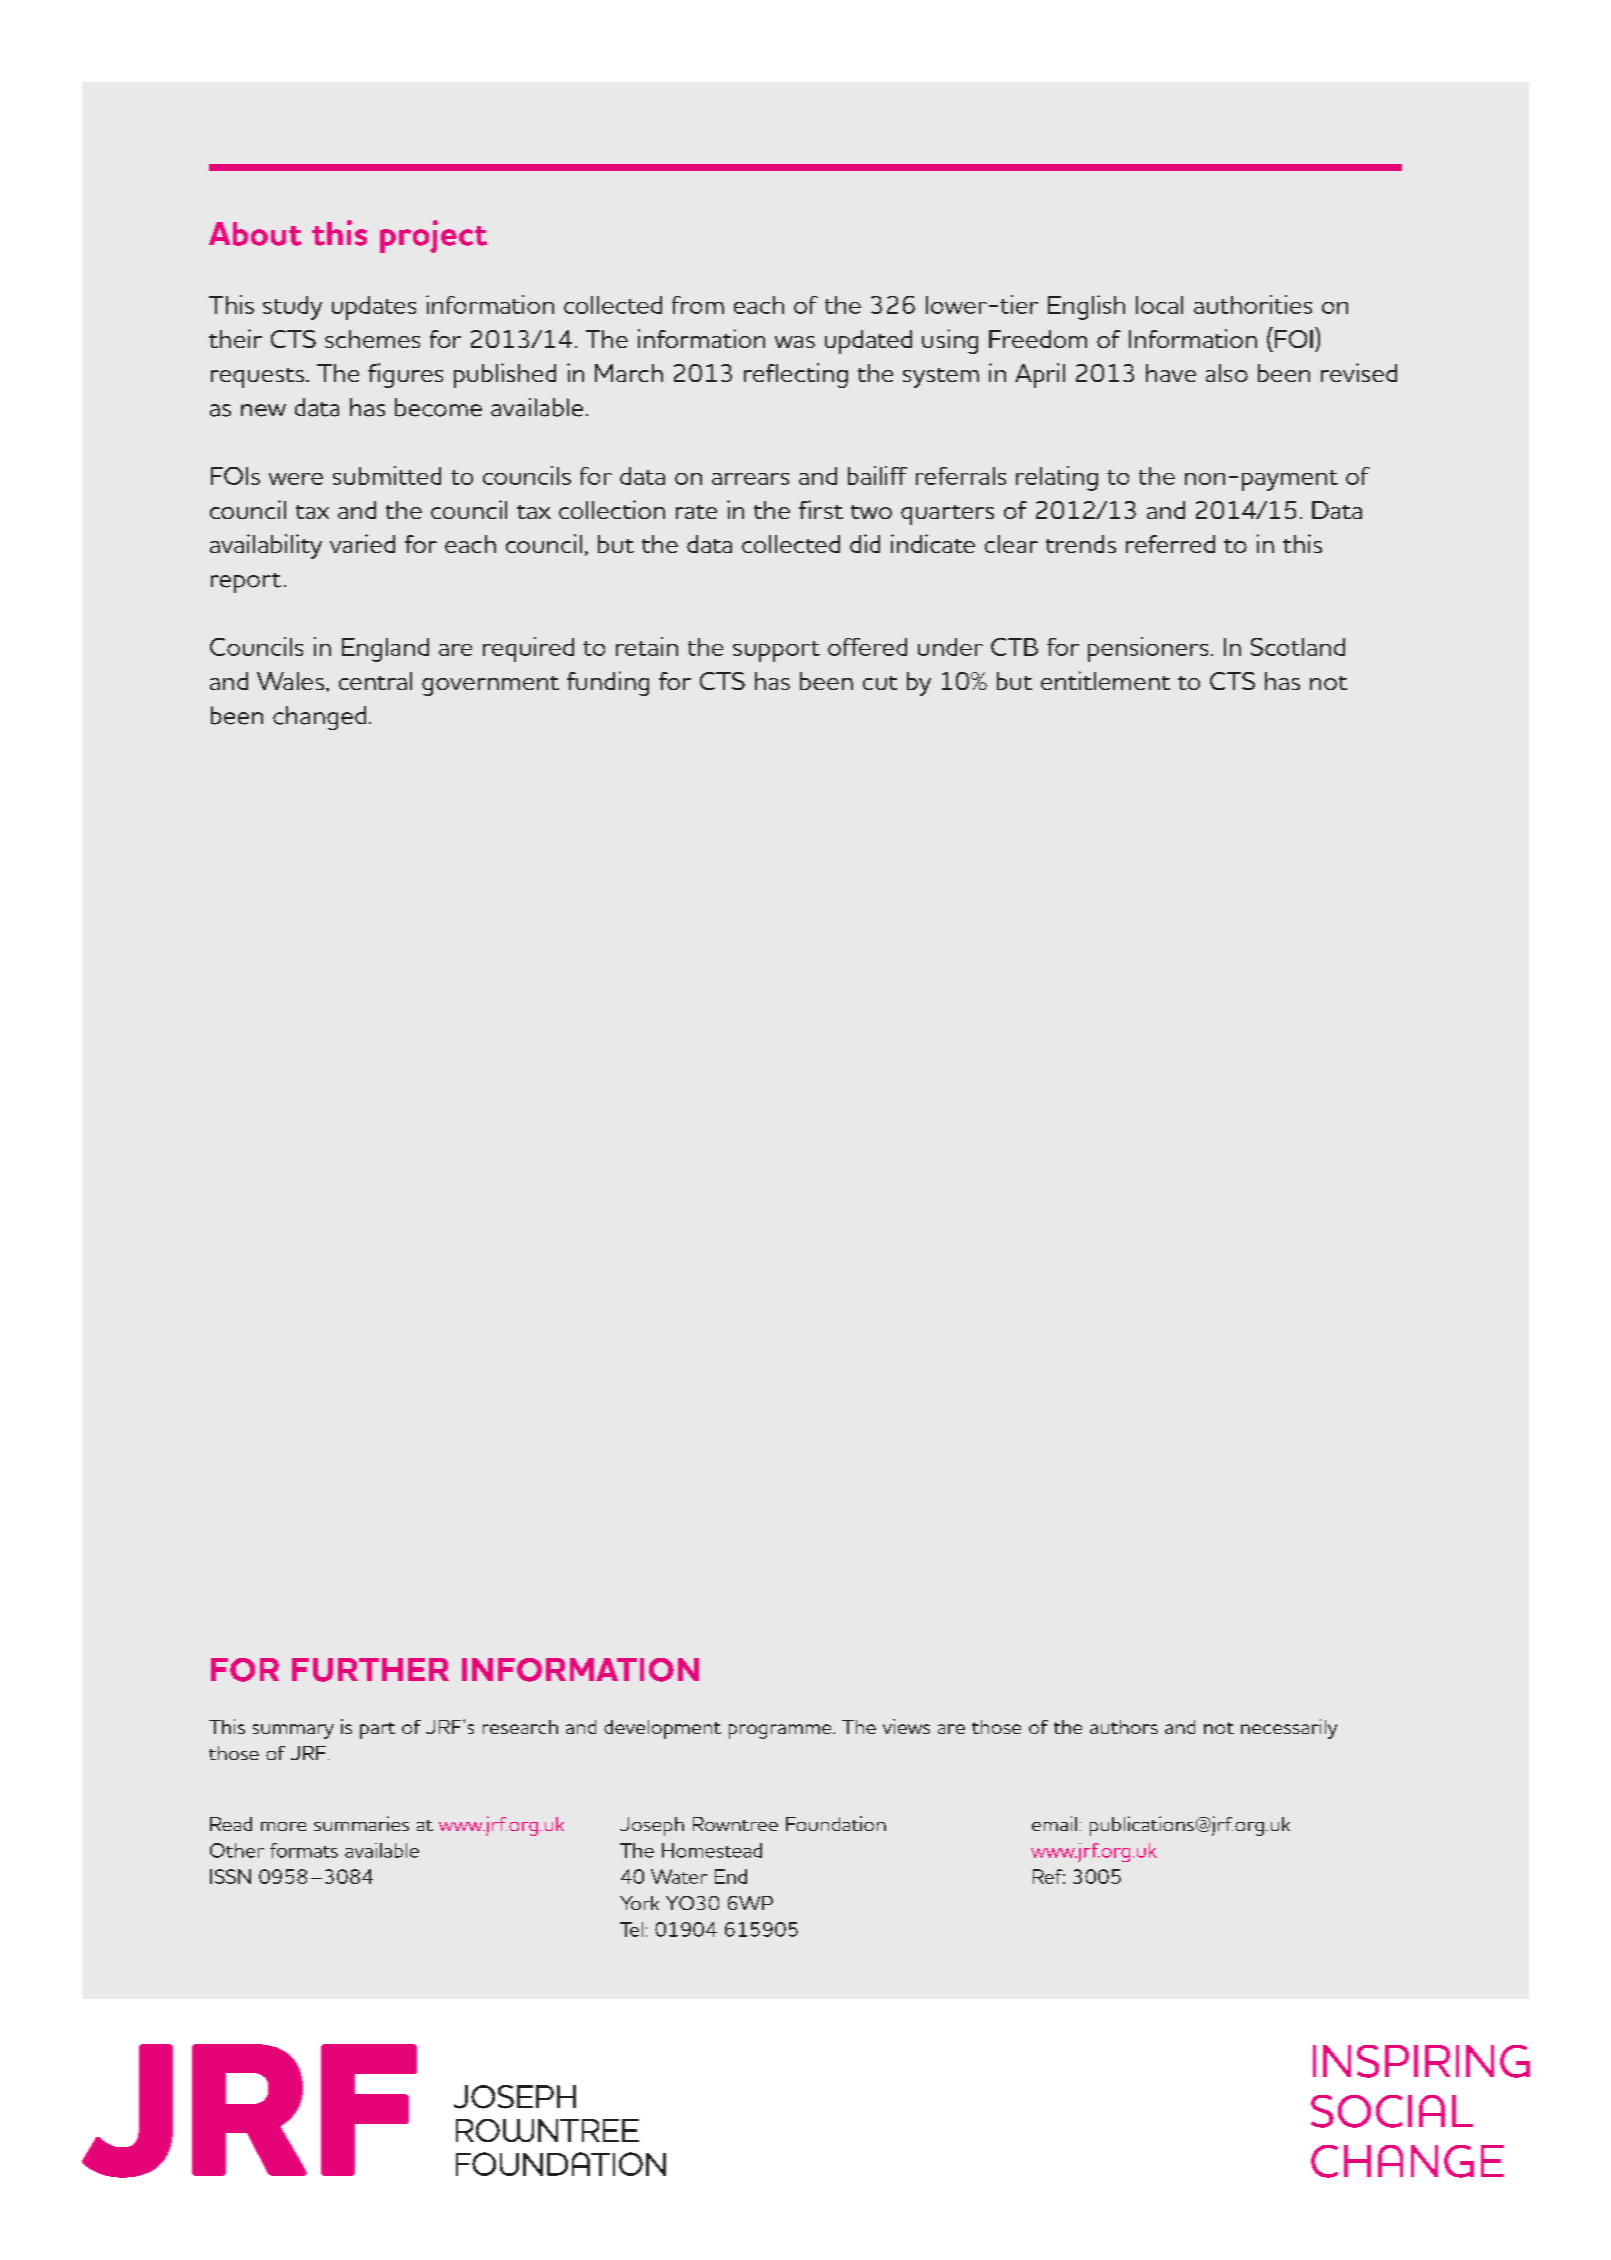  I want to click on was, so click(795, 342).
